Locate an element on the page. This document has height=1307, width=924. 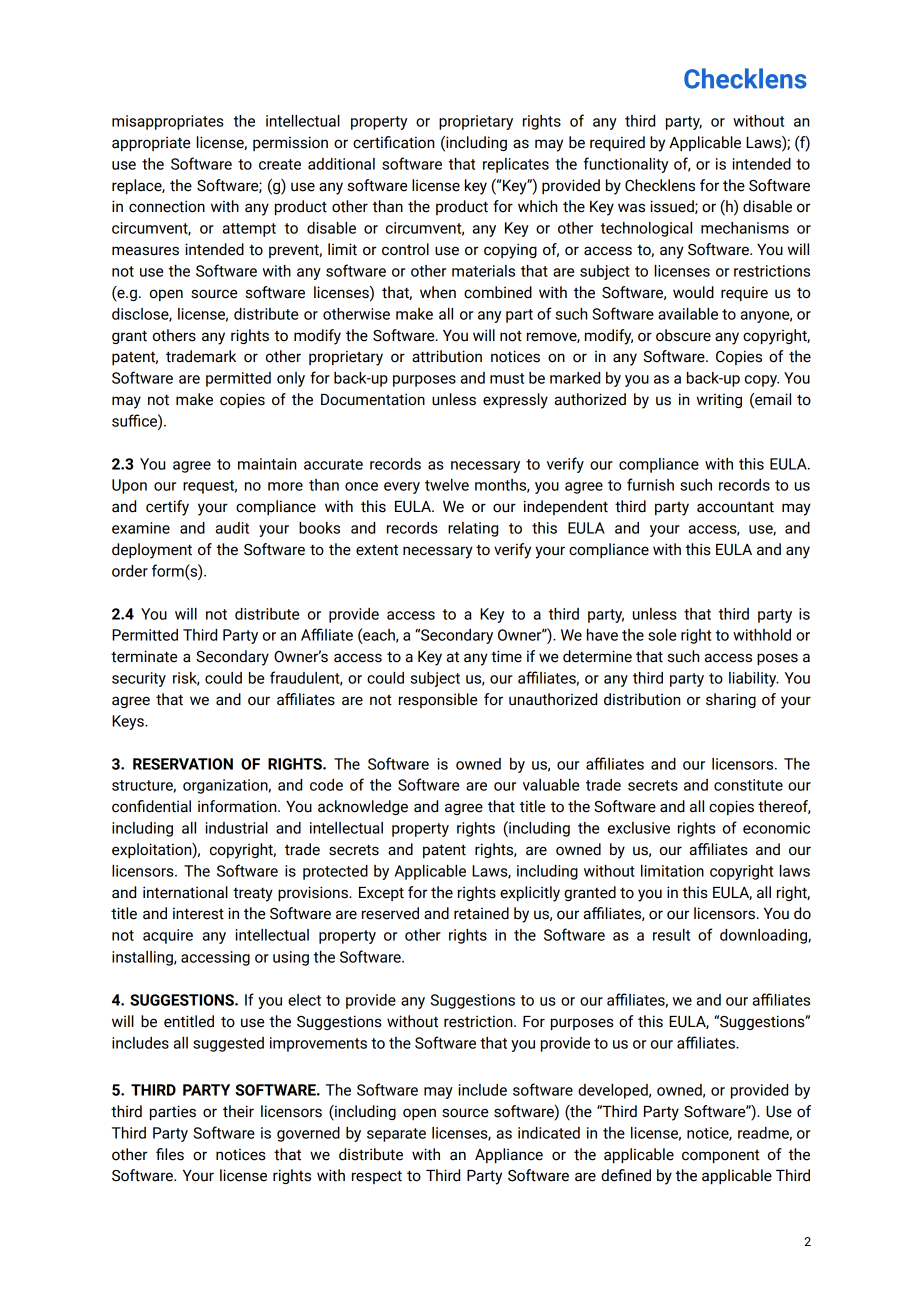
expressly is located at coordinates (515, 401).
